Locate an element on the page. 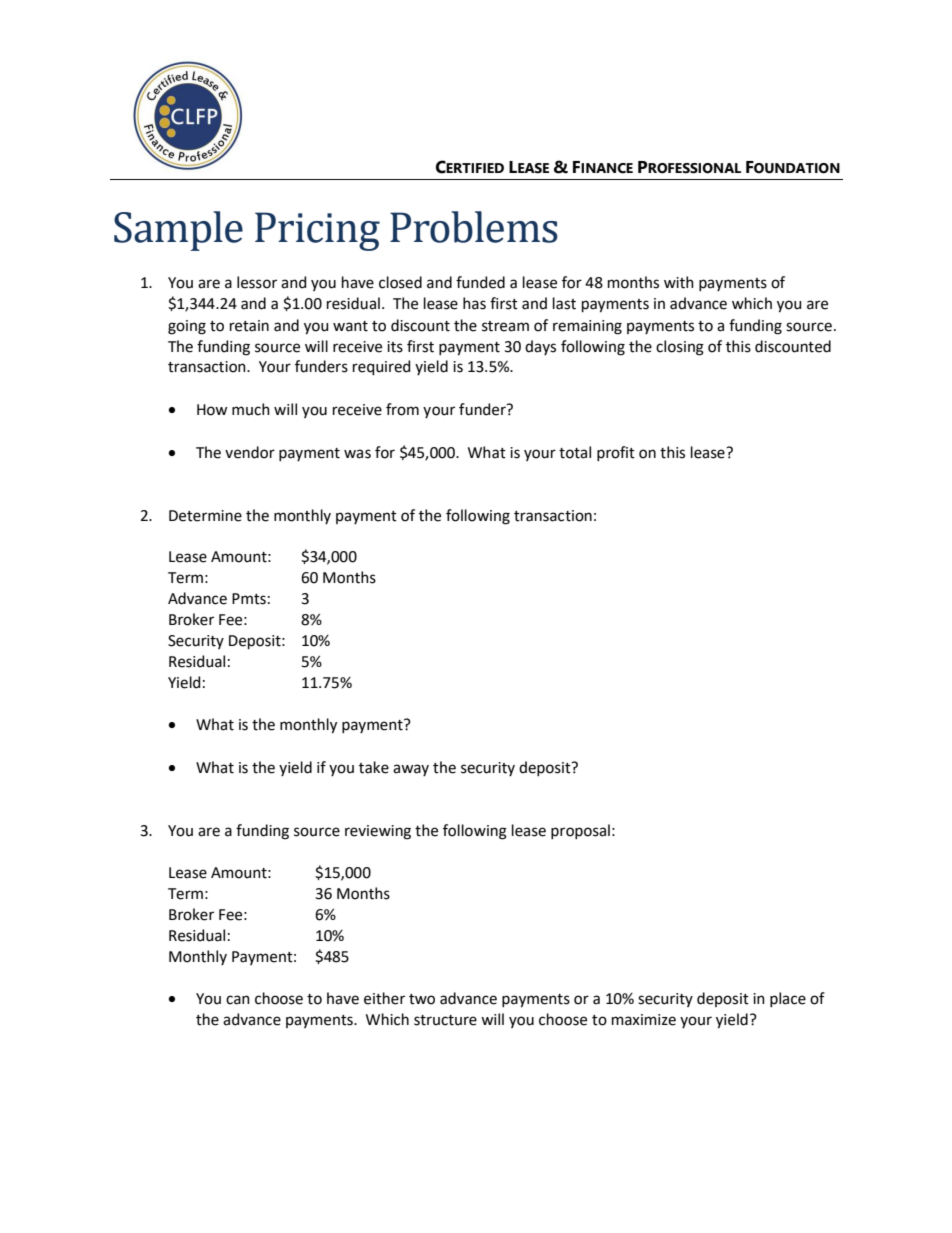 Image resolution: width=952 pixels, height=1233 pixels. vendor is located at coordinates (250, 452).
